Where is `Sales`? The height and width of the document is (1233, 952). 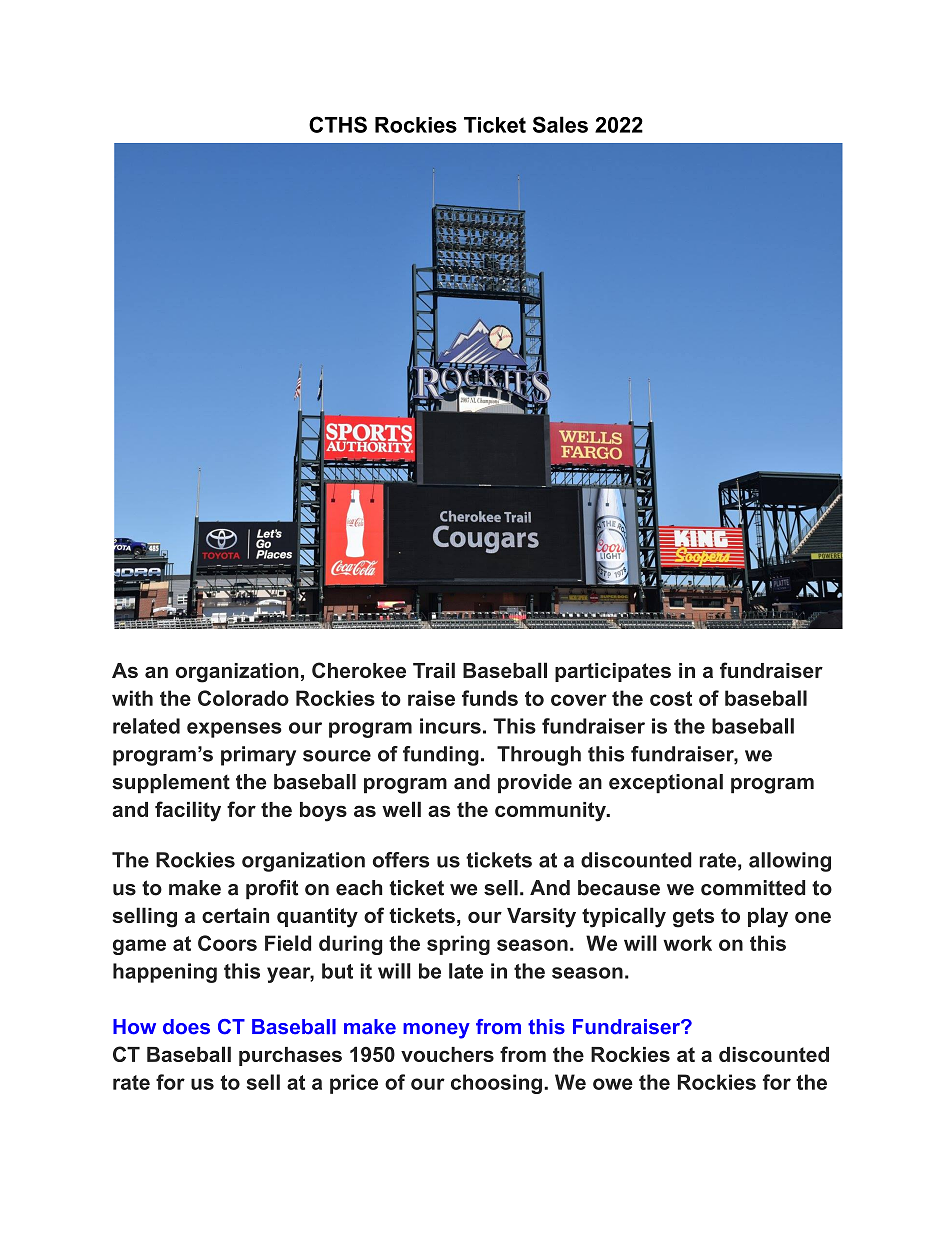 Sales is located at coordinates (560, 124).
